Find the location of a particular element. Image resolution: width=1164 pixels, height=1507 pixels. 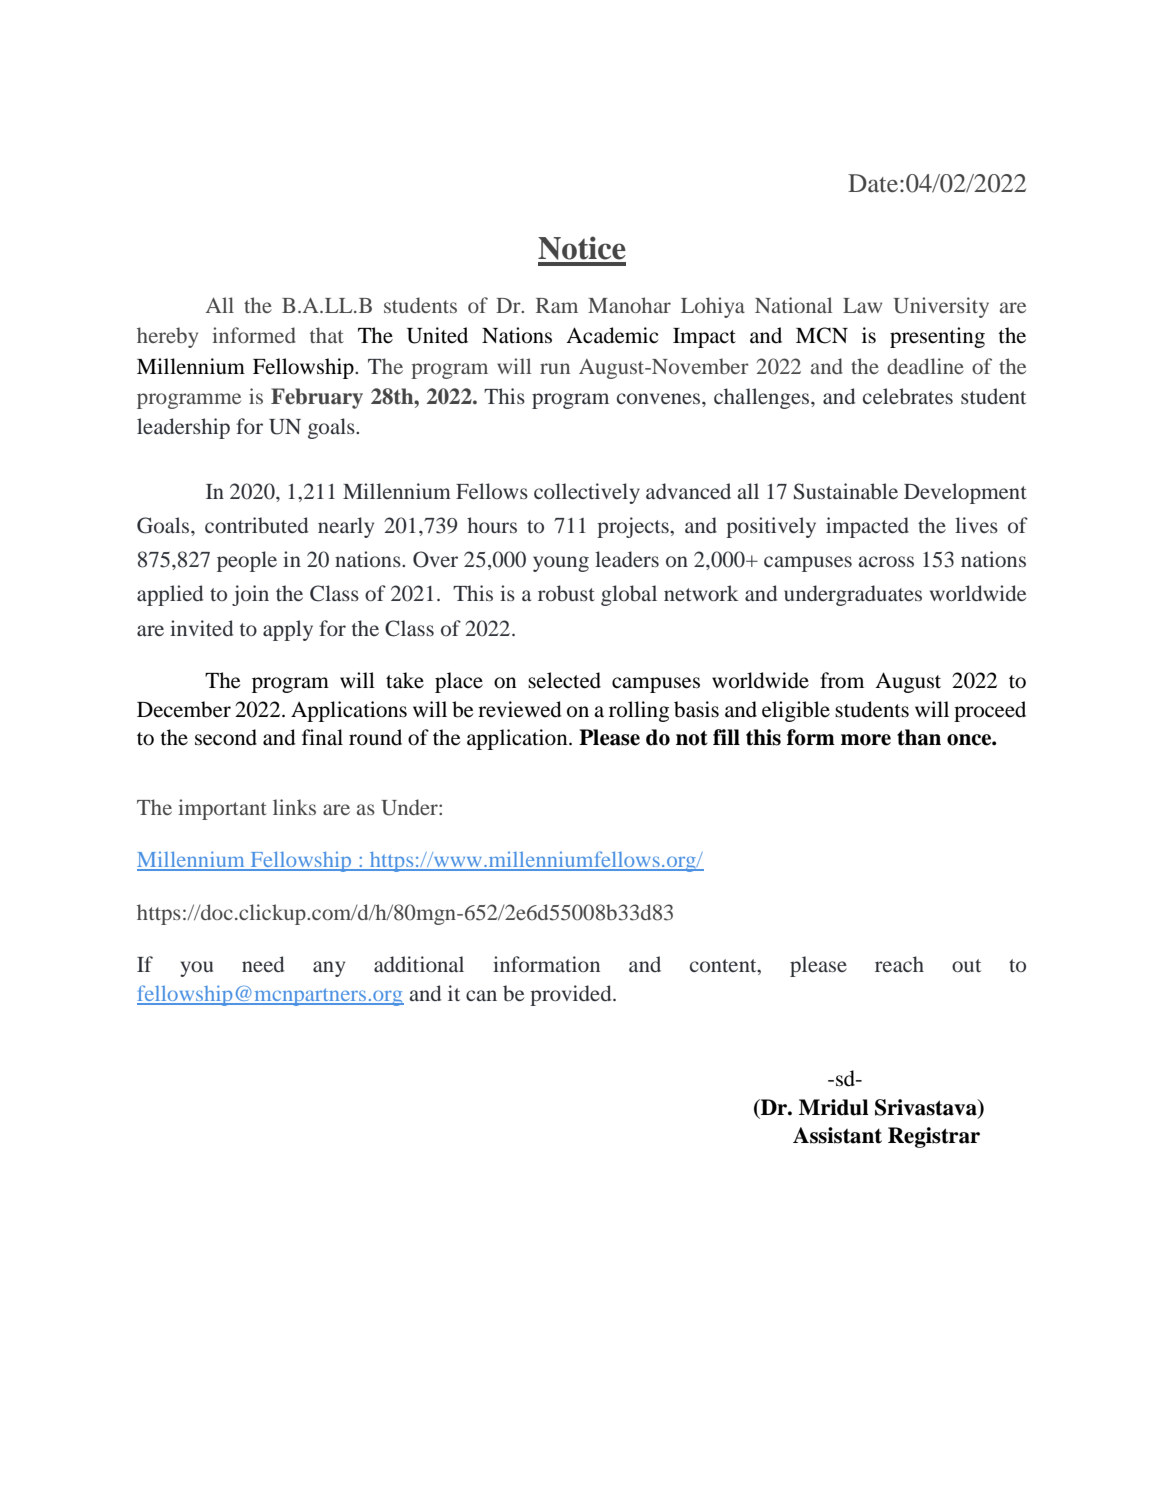

Academic is located at coordinates (612, 335).
